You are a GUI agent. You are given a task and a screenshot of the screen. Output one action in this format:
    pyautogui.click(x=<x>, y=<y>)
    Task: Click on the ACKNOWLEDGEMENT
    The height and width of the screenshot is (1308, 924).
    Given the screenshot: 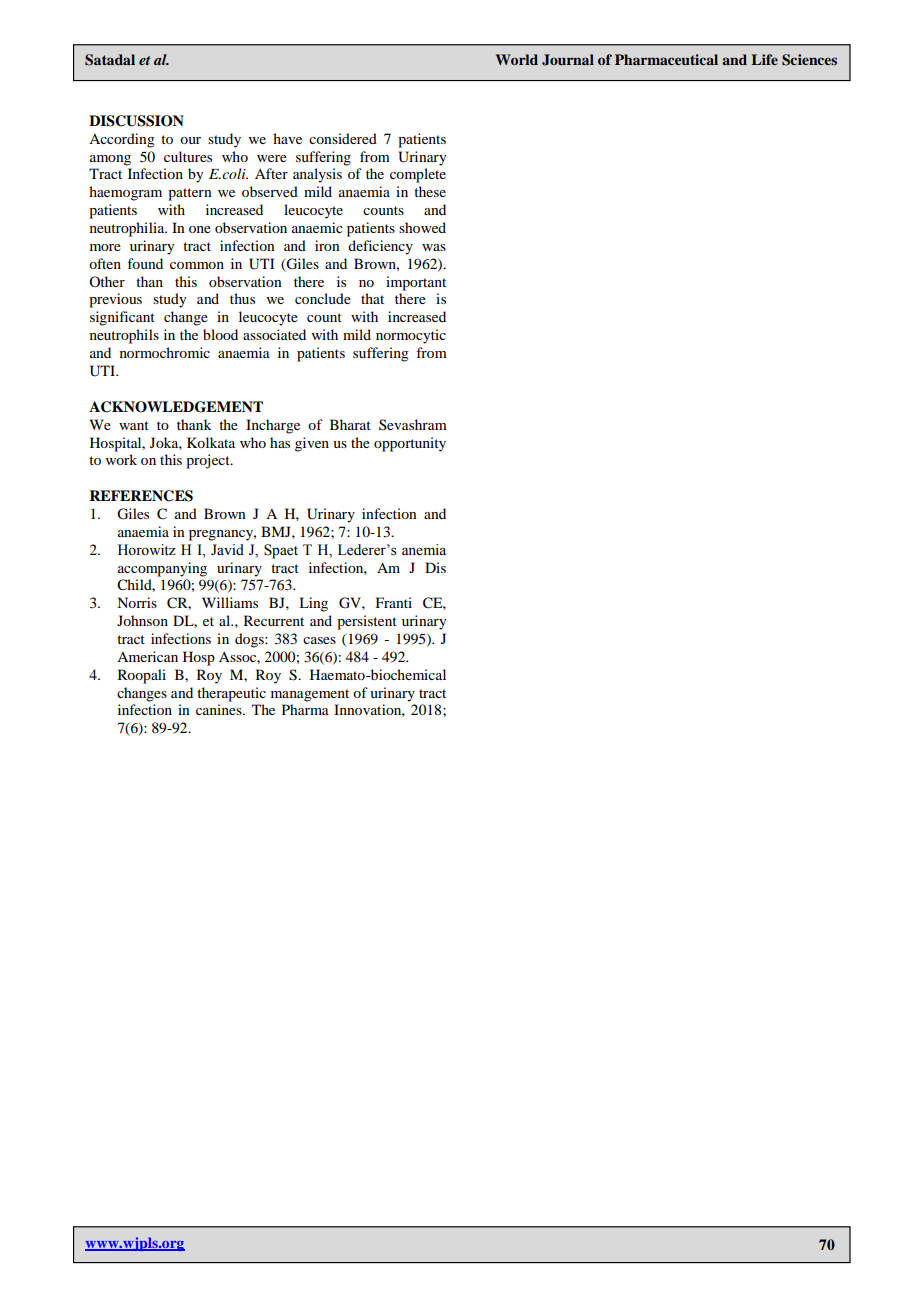 What is the action you would take?
    pyautogui.click(x=176, y=407)
